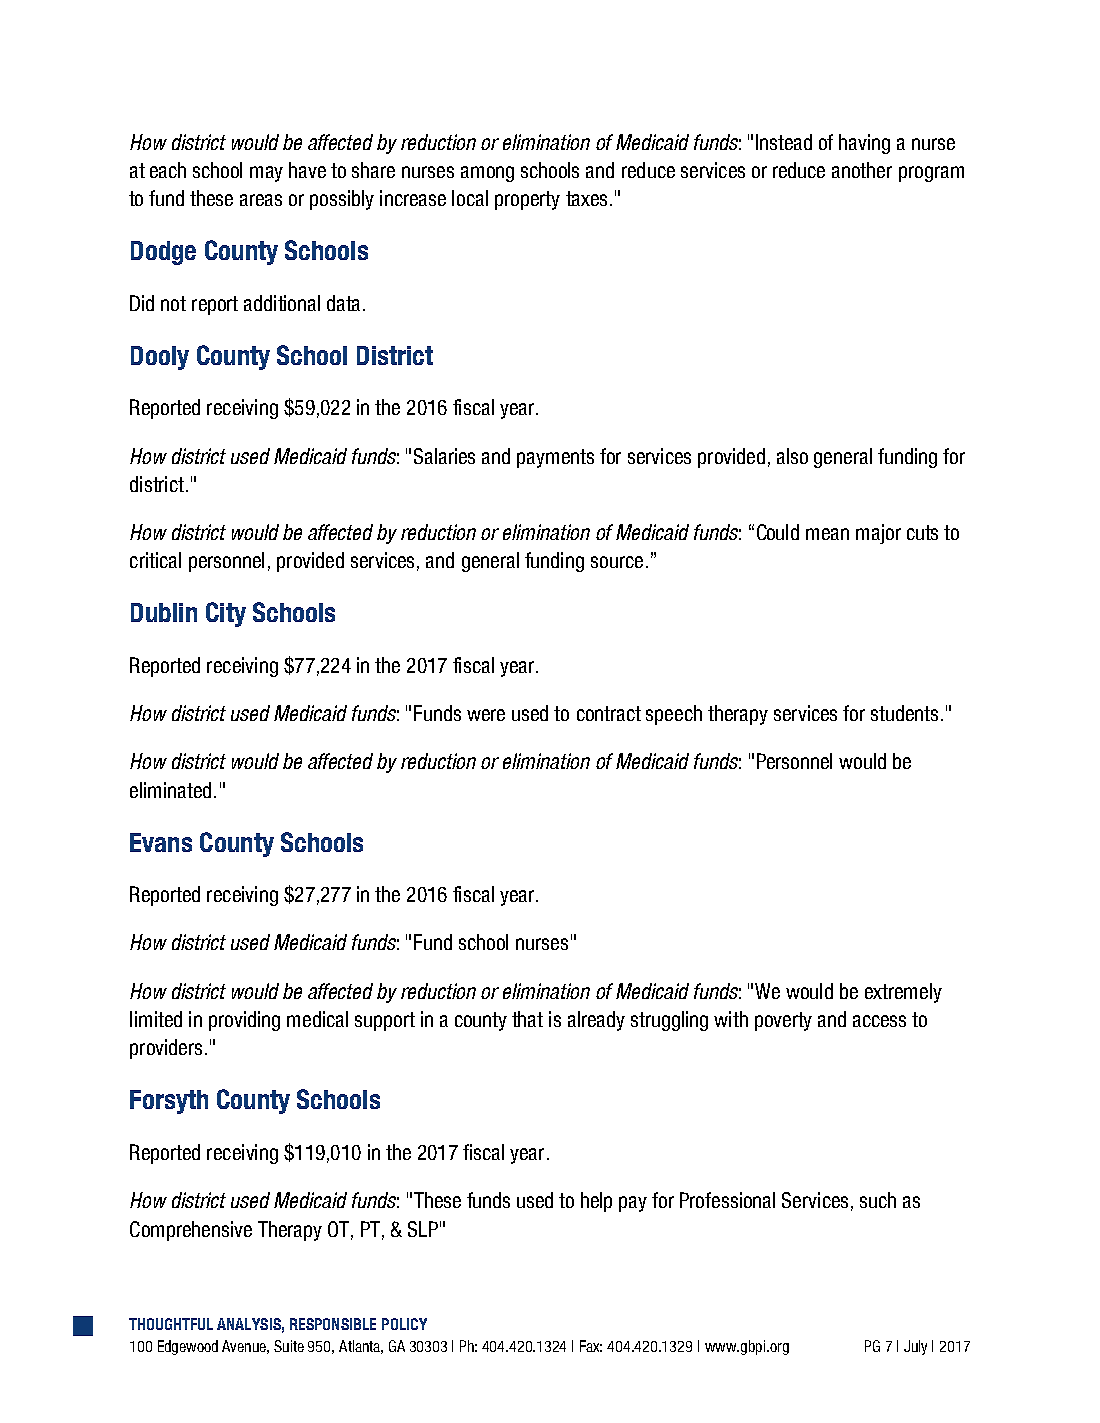  Describe the element at coordinates (244, 1021) in the document. I see `providing` at that location.
